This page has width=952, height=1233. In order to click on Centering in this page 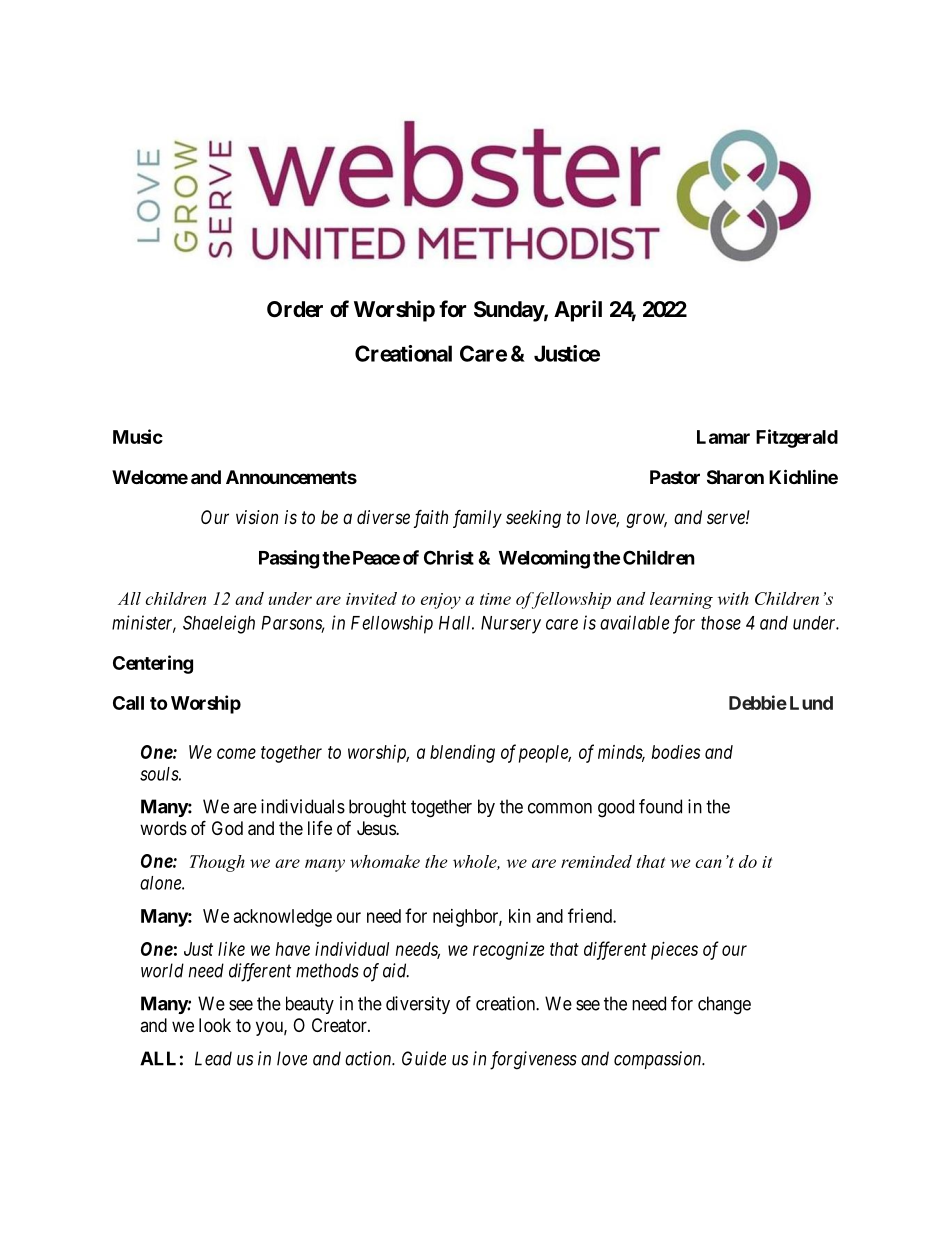, I will do `click(153, 664)`.
